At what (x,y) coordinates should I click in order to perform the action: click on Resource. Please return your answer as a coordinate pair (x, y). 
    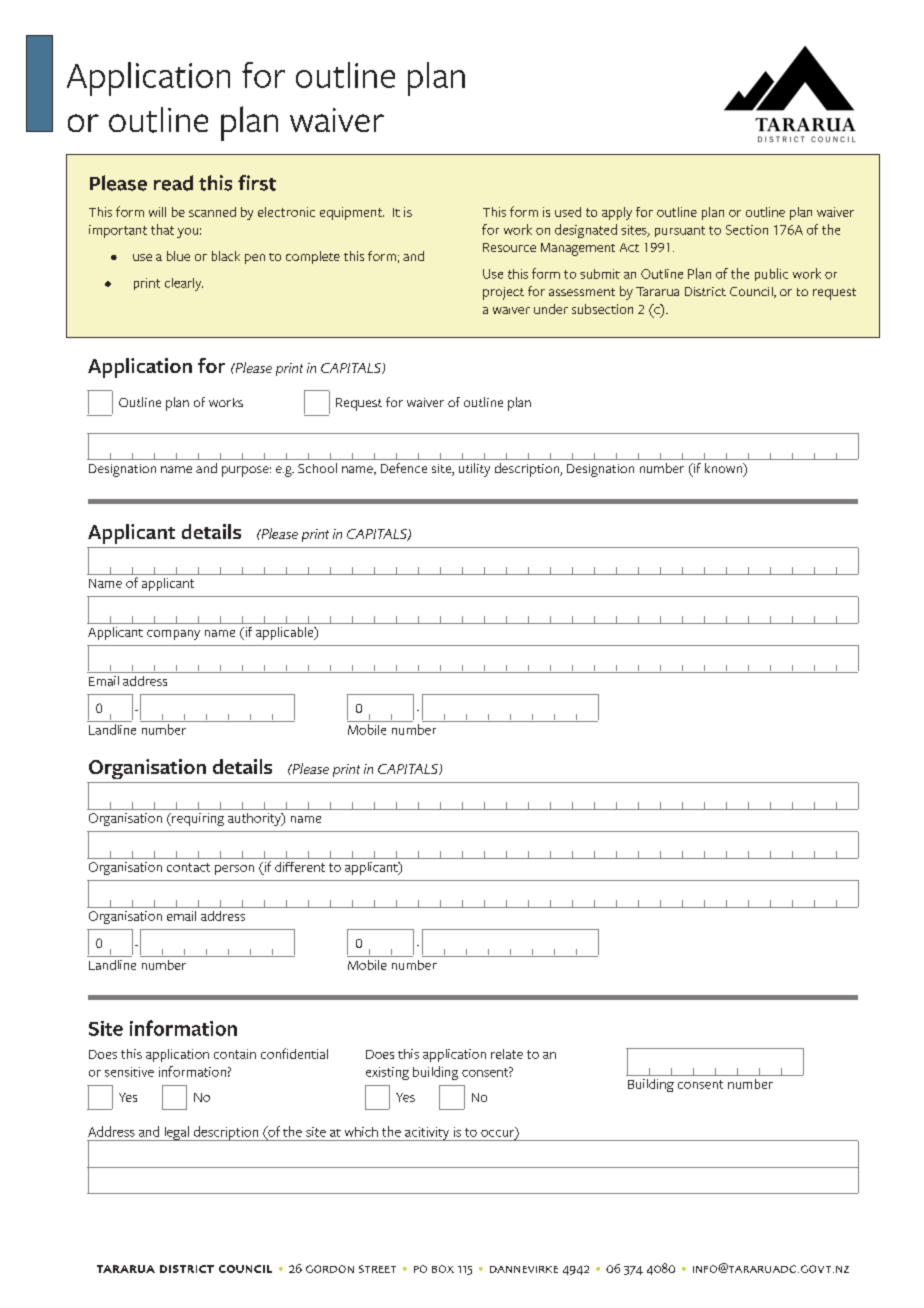
    Looking at the image, I should click on (509, 247).
